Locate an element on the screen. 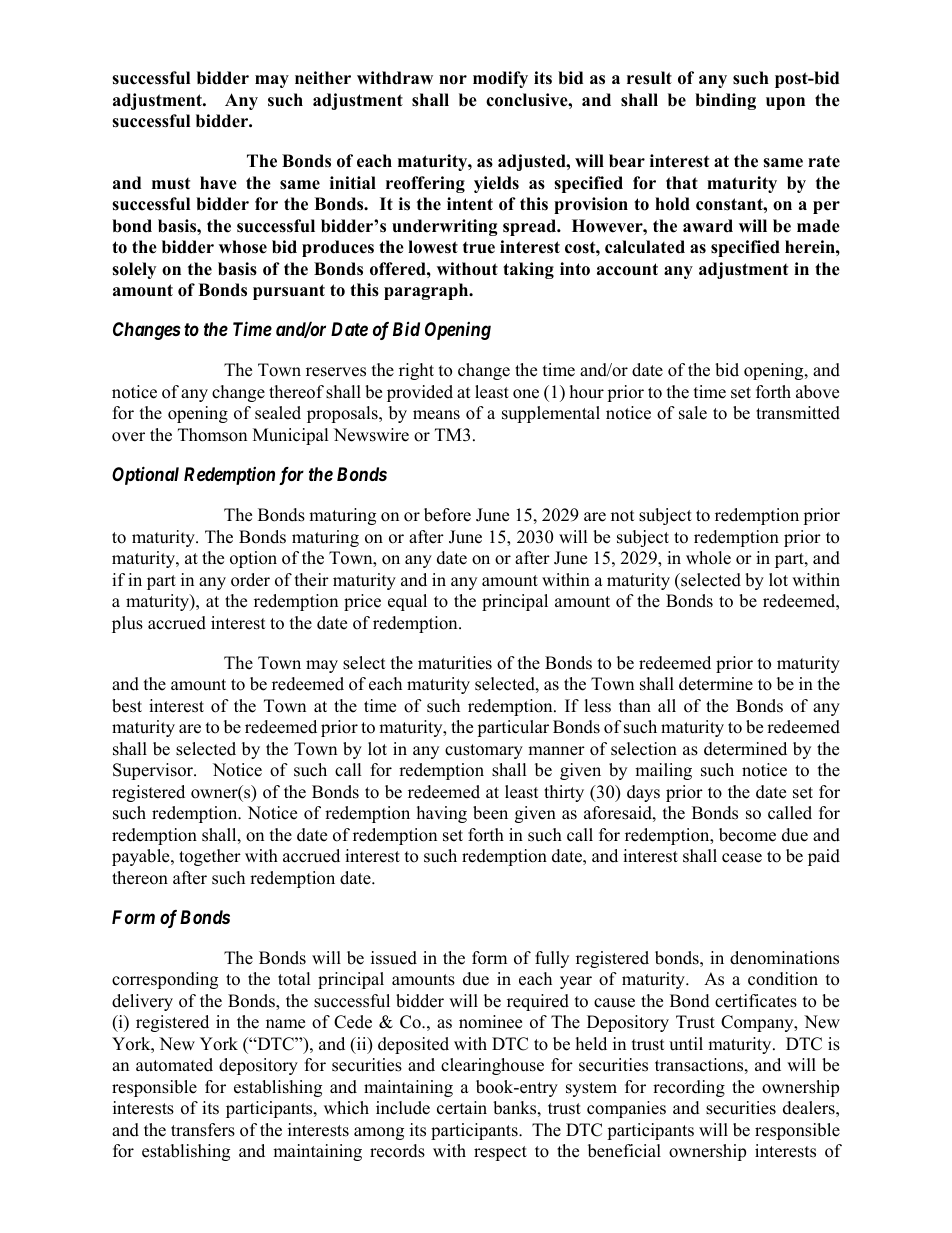 The height and width of the screenshot is (1233, 952). transfers is located at coordinates (203, 1130).
